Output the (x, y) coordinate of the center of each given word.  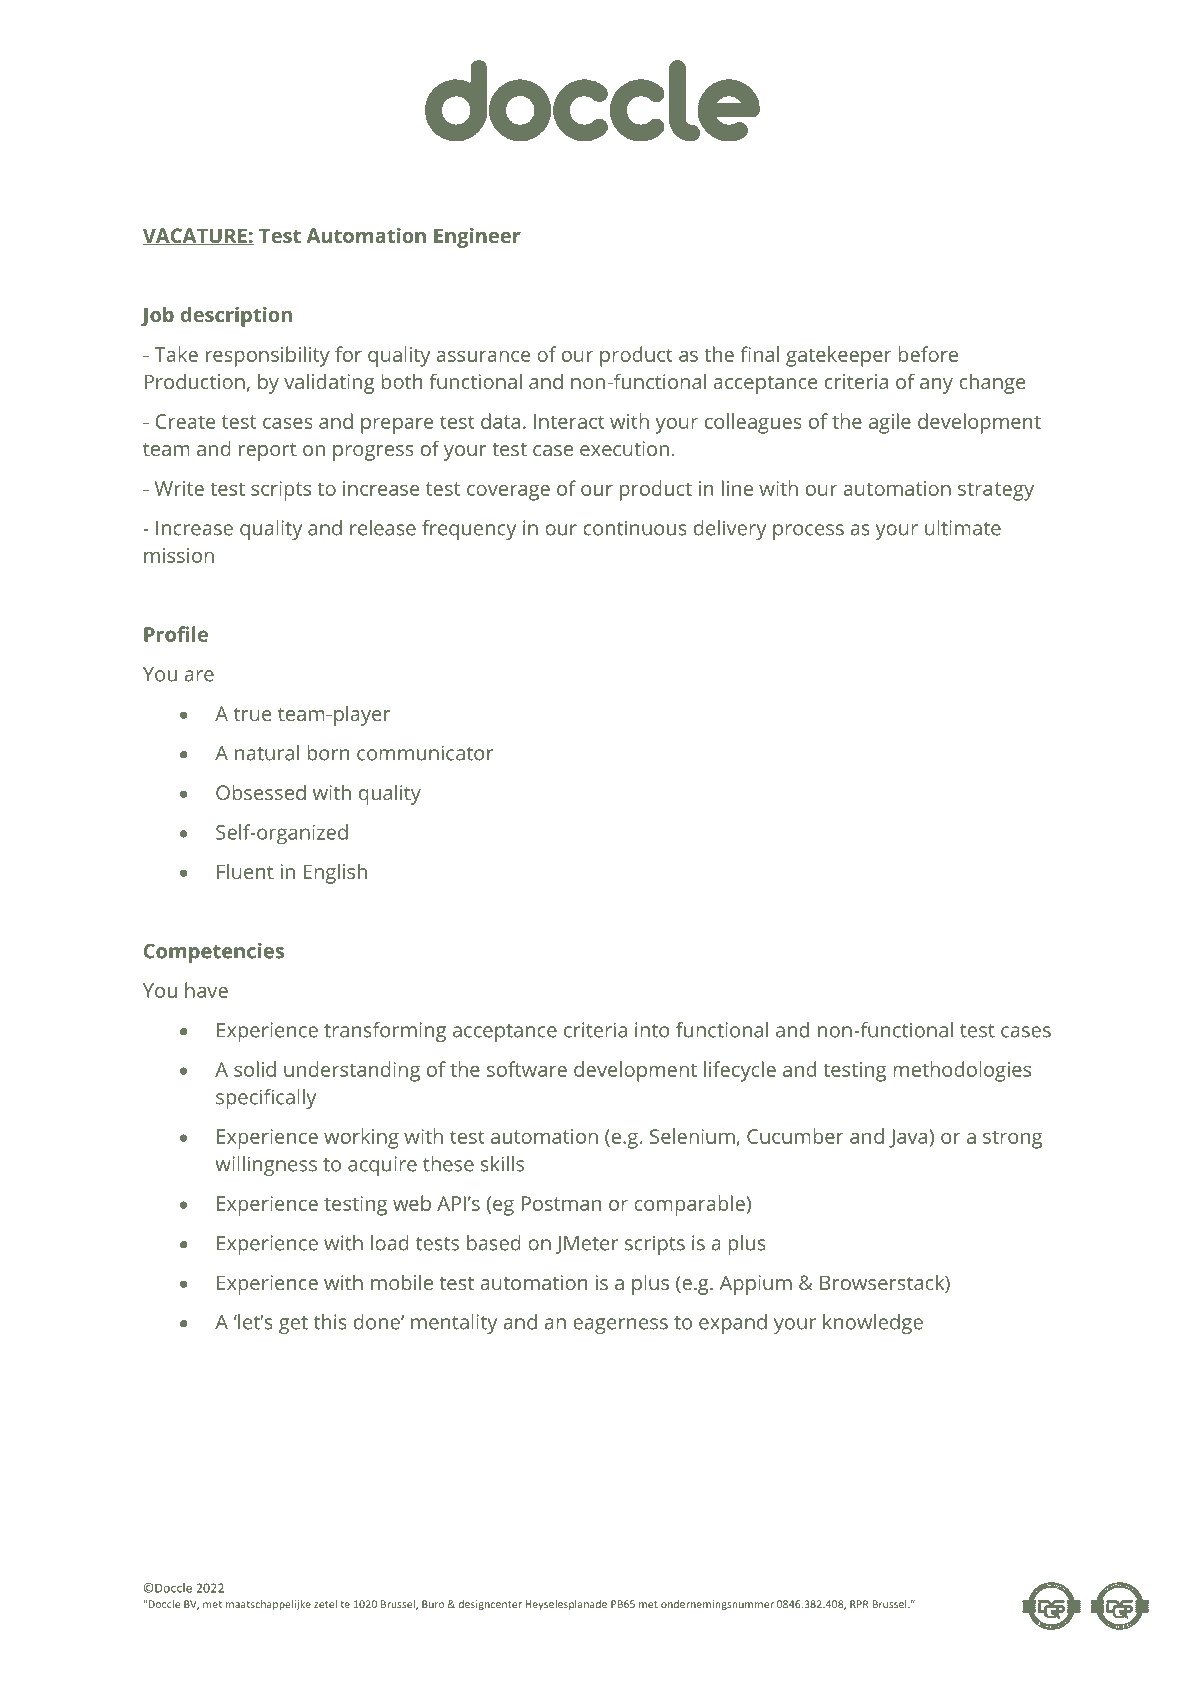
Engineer (477, 238)
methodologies (962, 1071)
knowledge (873, 1324)
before (928, 354)
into (652, 1030)
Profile (176, 634)
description (236, 317)
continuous (635, 528)
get (293, 1325)
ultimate (963, 528)
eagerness (620, 1326)
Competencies (214, 953)
